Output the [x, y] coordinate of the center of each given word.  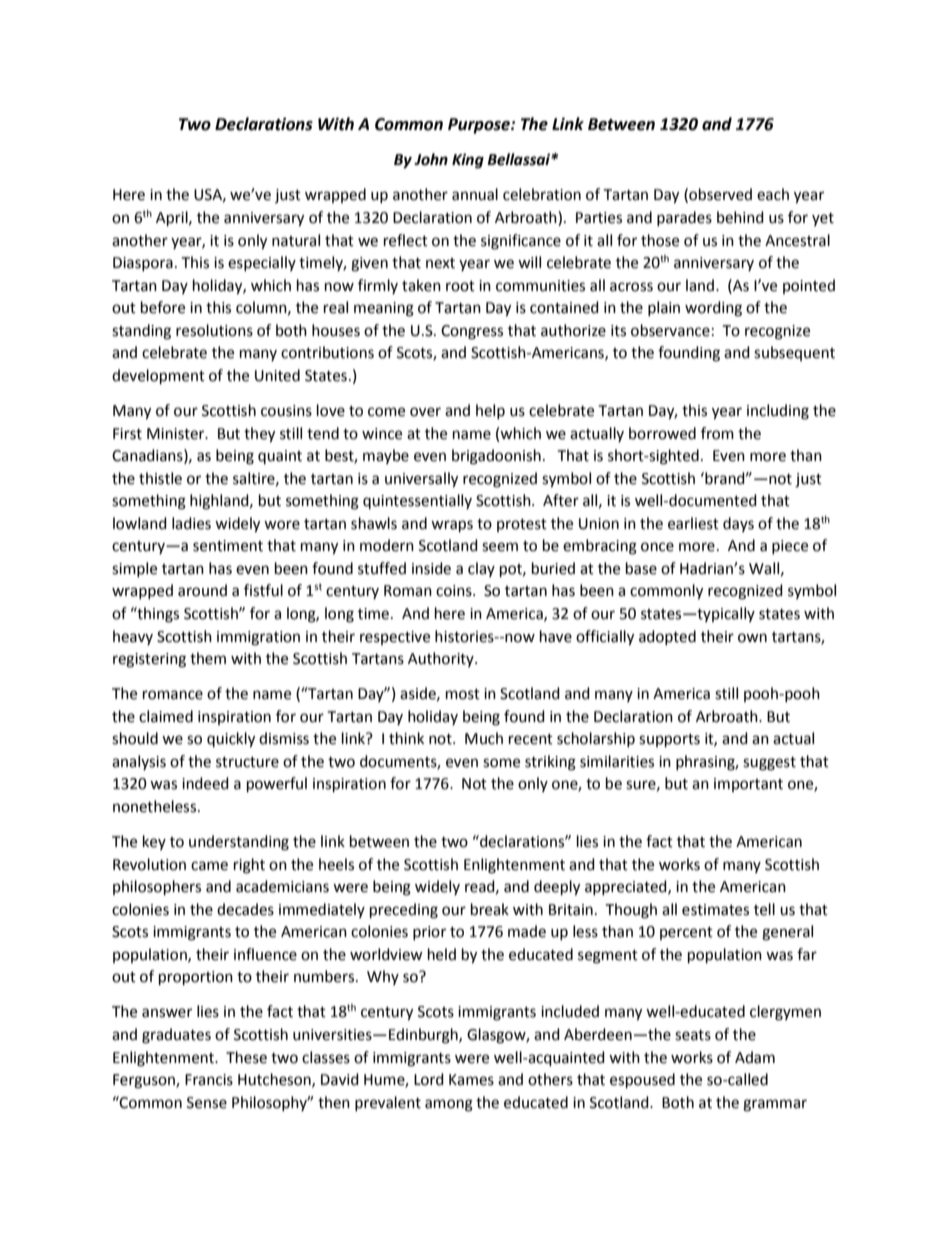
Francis [209, 1080]
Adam [755, 1057]
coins [455, 591]
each [773, 194]
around [202, 590]
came [209, 866]
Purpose [480, 126]
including [778, 412]
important [748, 785]
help [490, 411]
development [158, 377]
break [490, 909]
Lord [429, 1079]
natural [296, 240]
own [752, 638]
